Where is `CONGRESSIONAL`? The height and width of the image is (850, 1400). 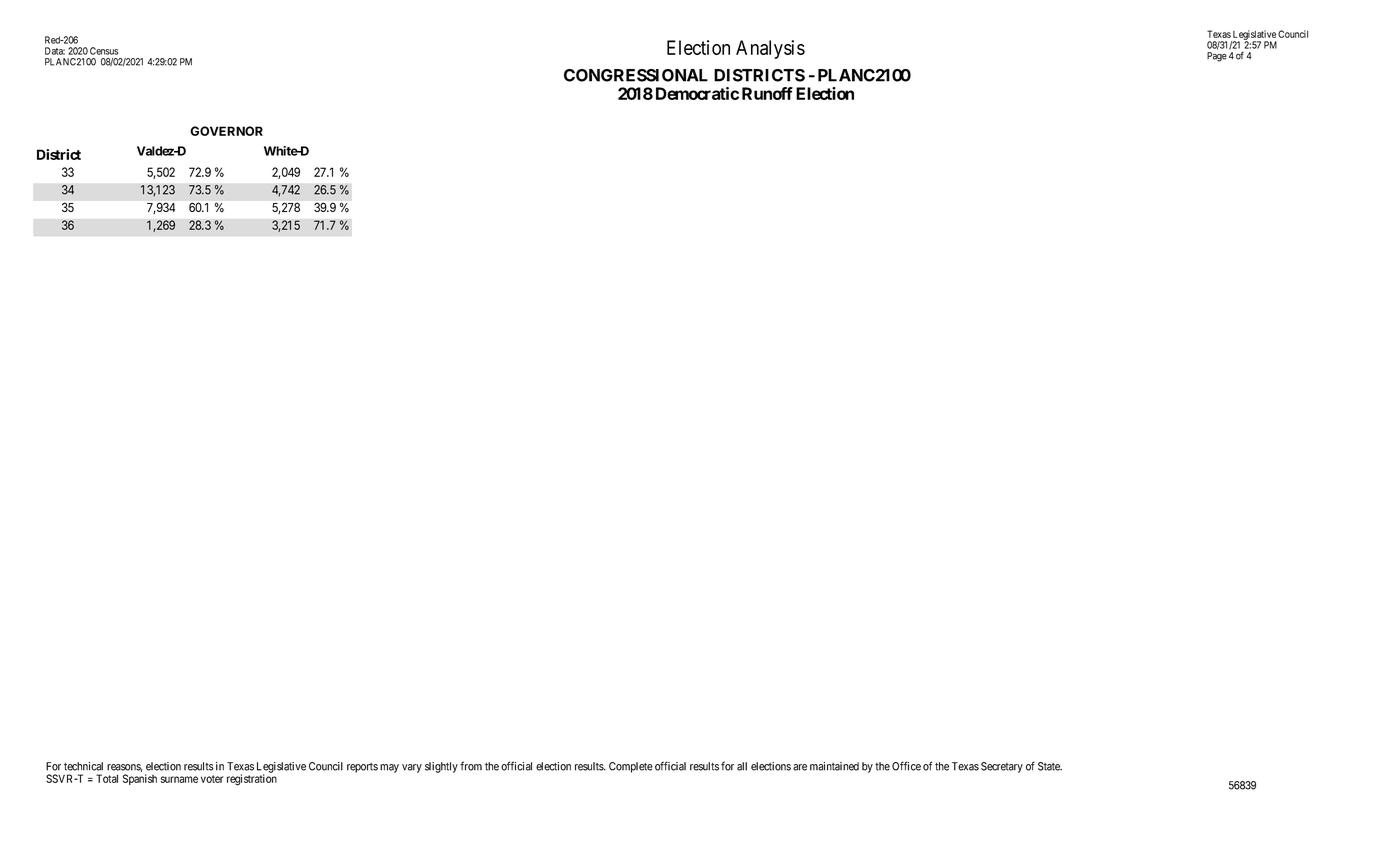 CONGRESSIONAL is located at coordinates (636, 75).
